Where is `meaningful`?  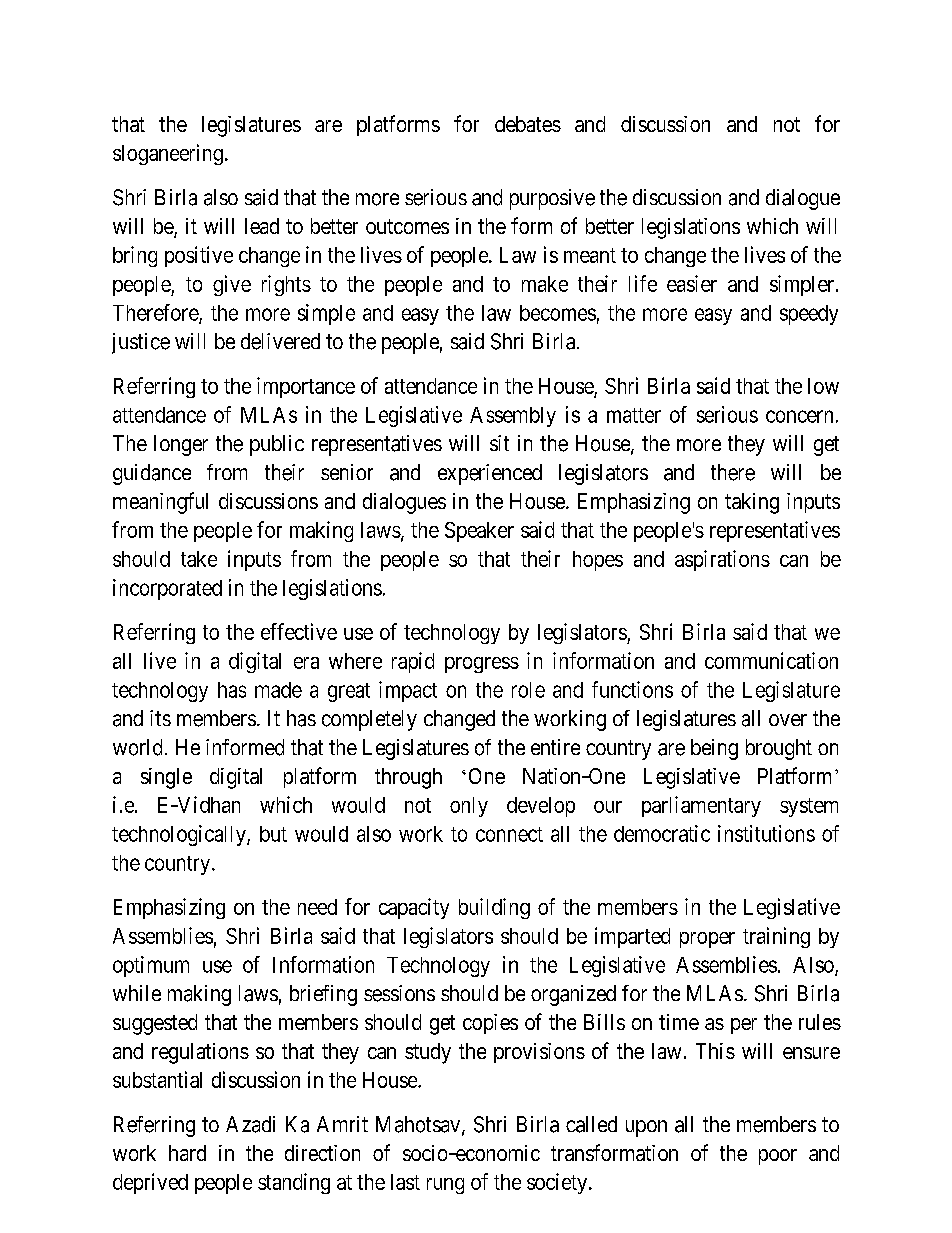
meaningful is located at coordinates (160, 503).
